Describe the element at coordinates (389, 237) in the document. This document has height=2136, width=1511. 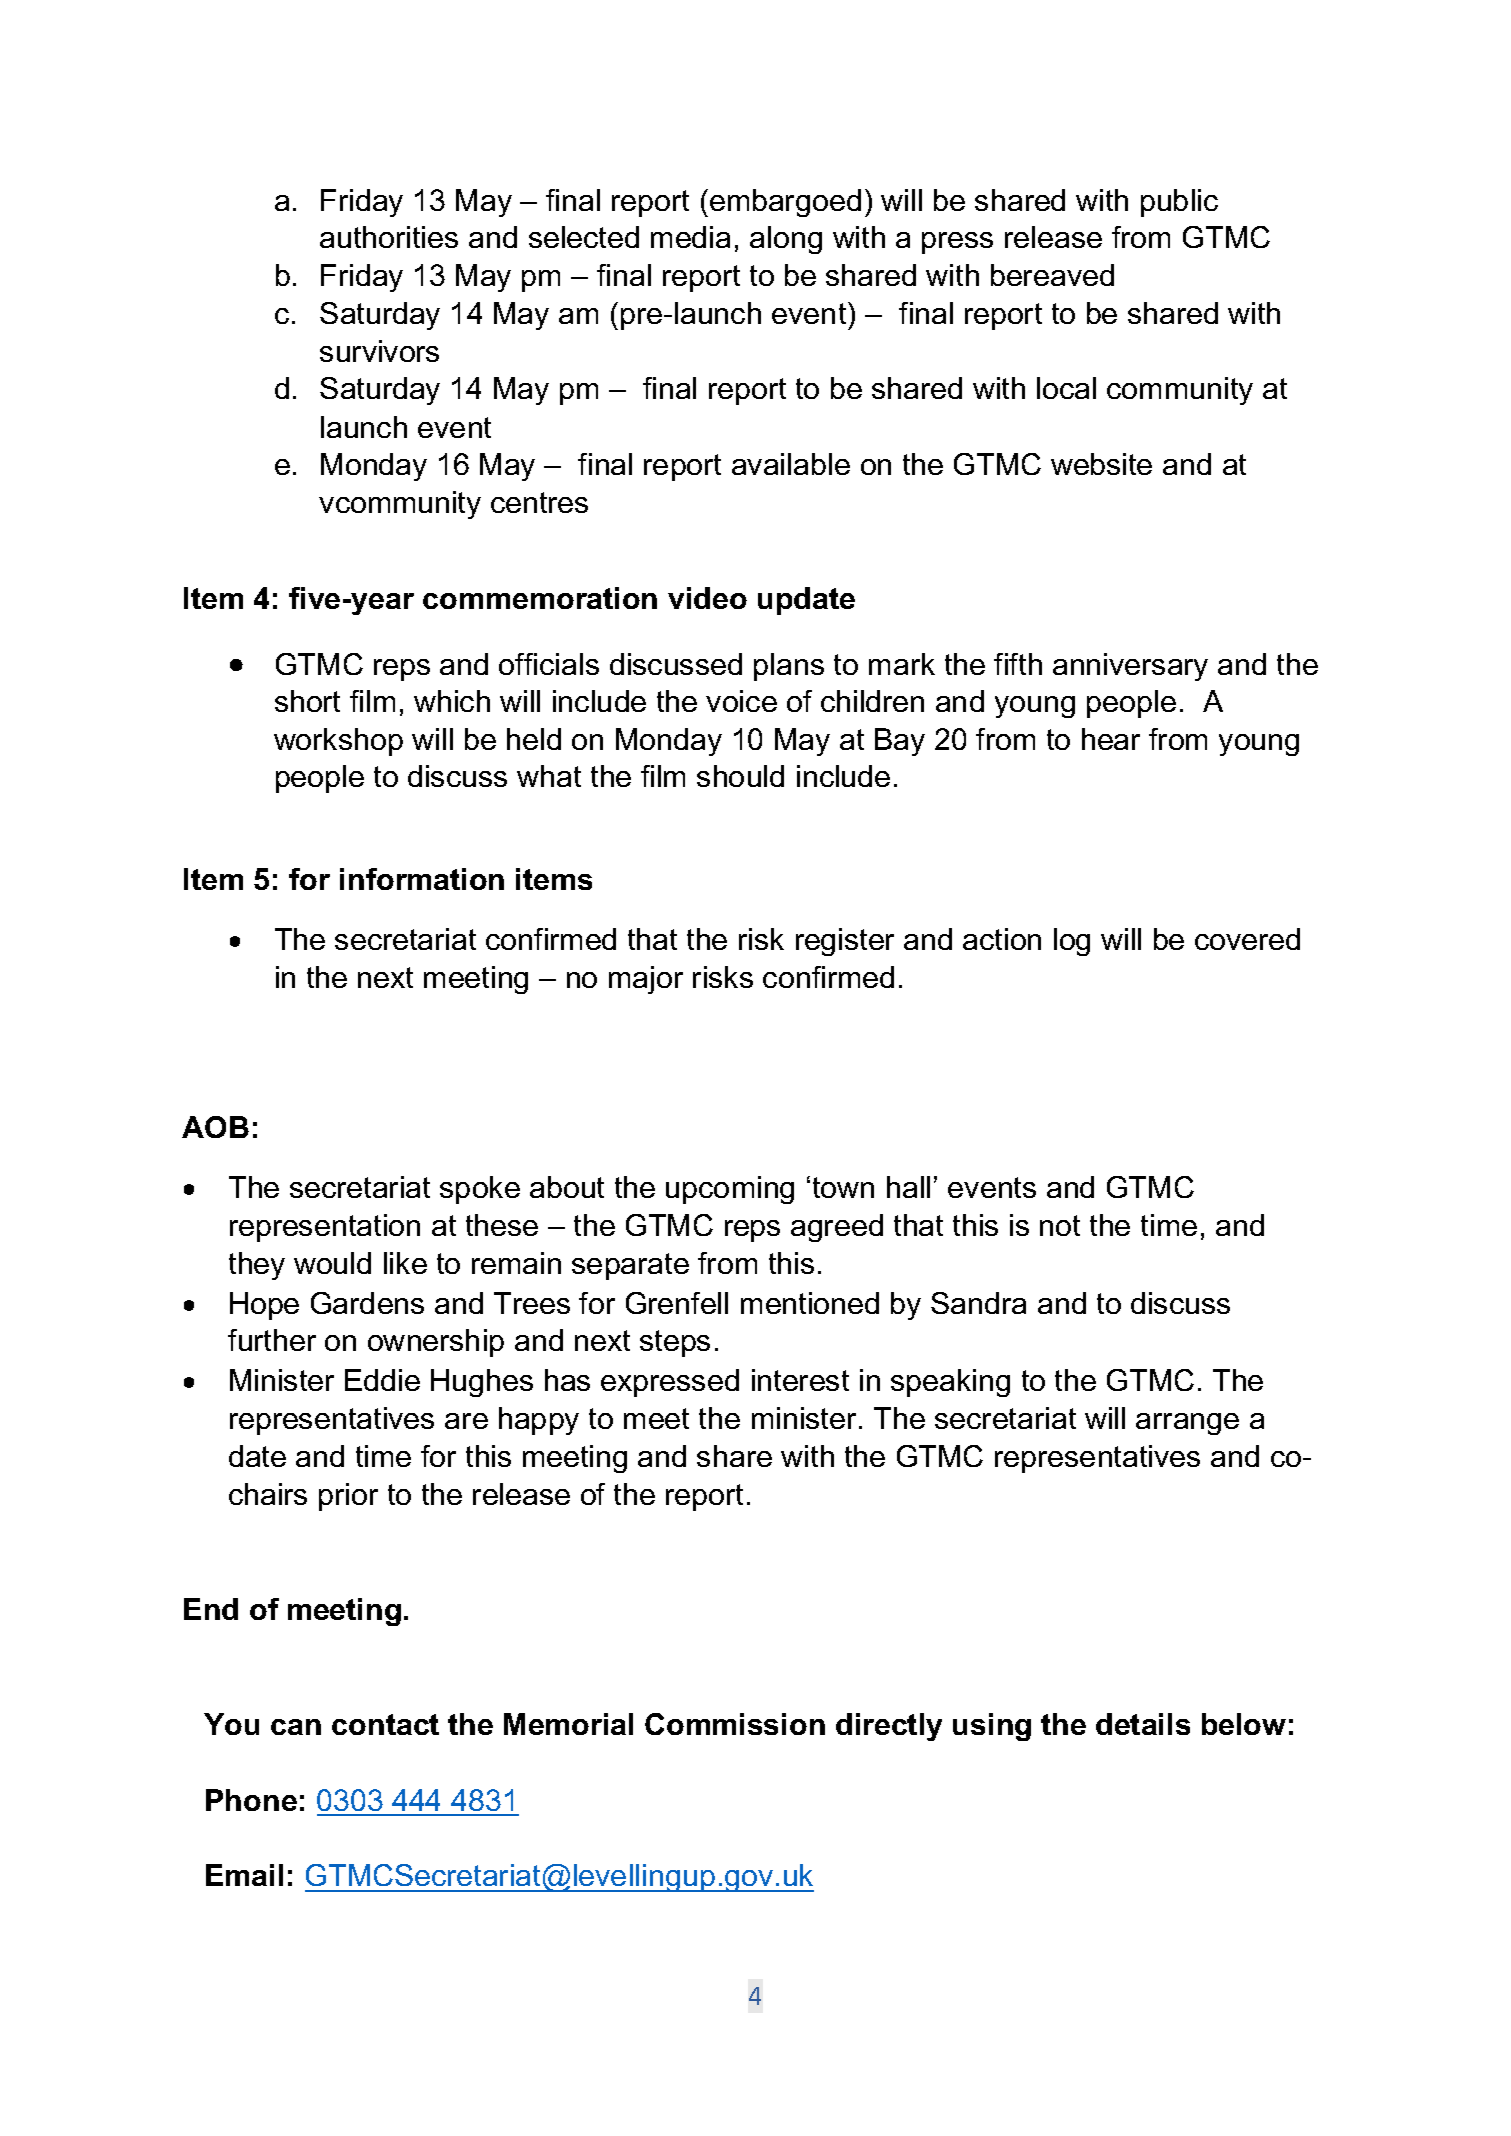
I see `authorities` at that location.
